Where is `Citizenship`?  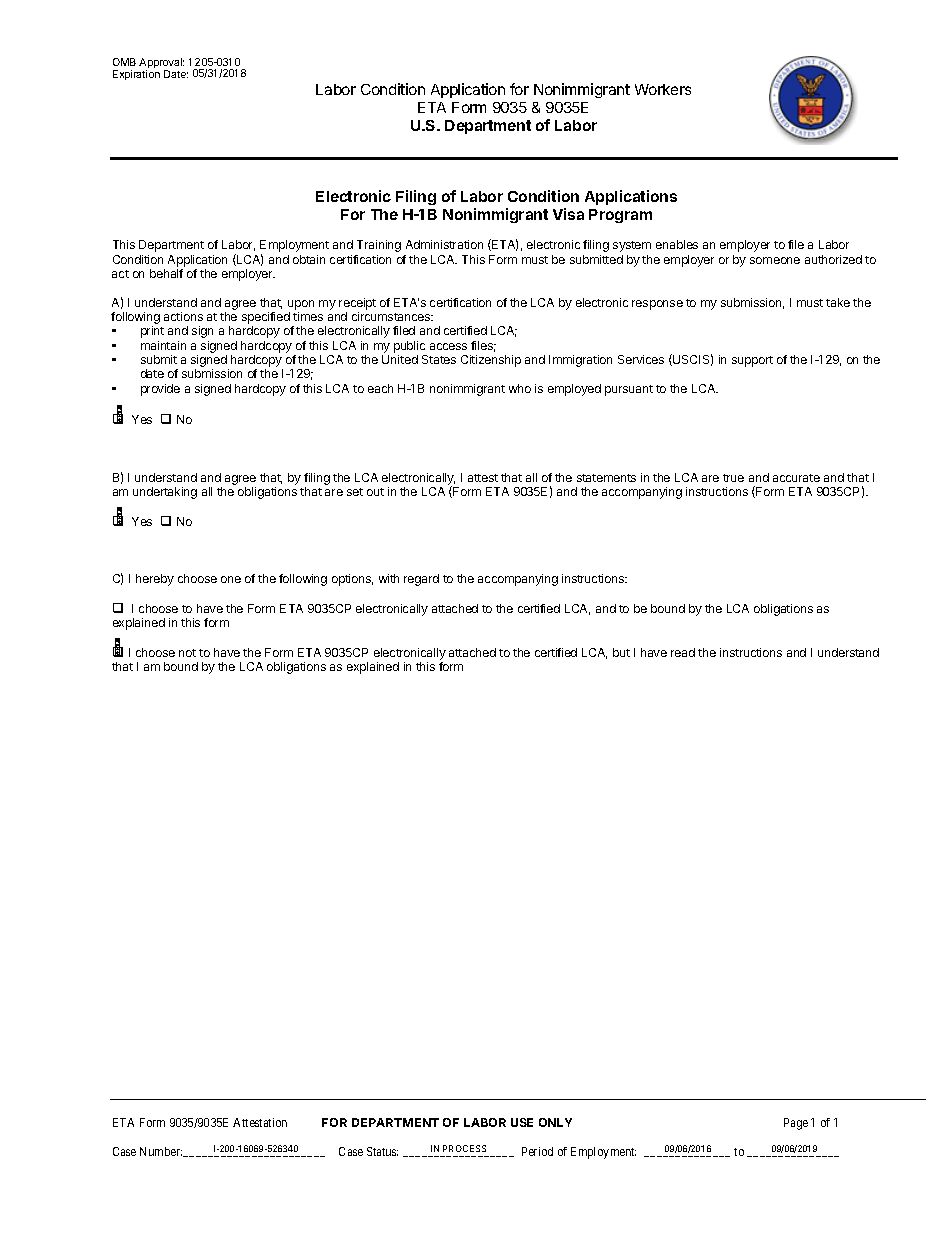 Citizenship is located at coordinates (491, 361).
